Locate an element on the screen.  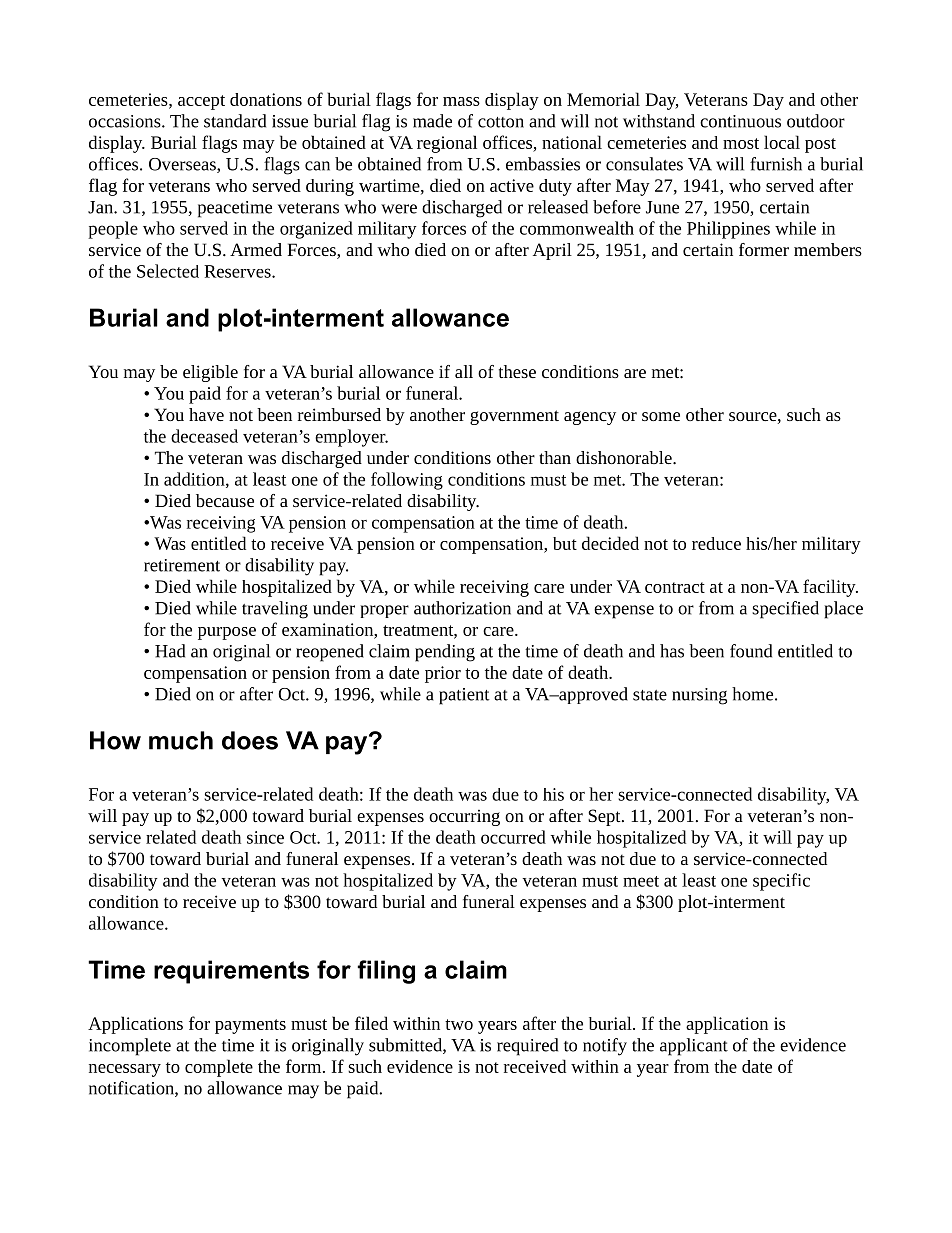
patient is located at coordinates (464, 696).
